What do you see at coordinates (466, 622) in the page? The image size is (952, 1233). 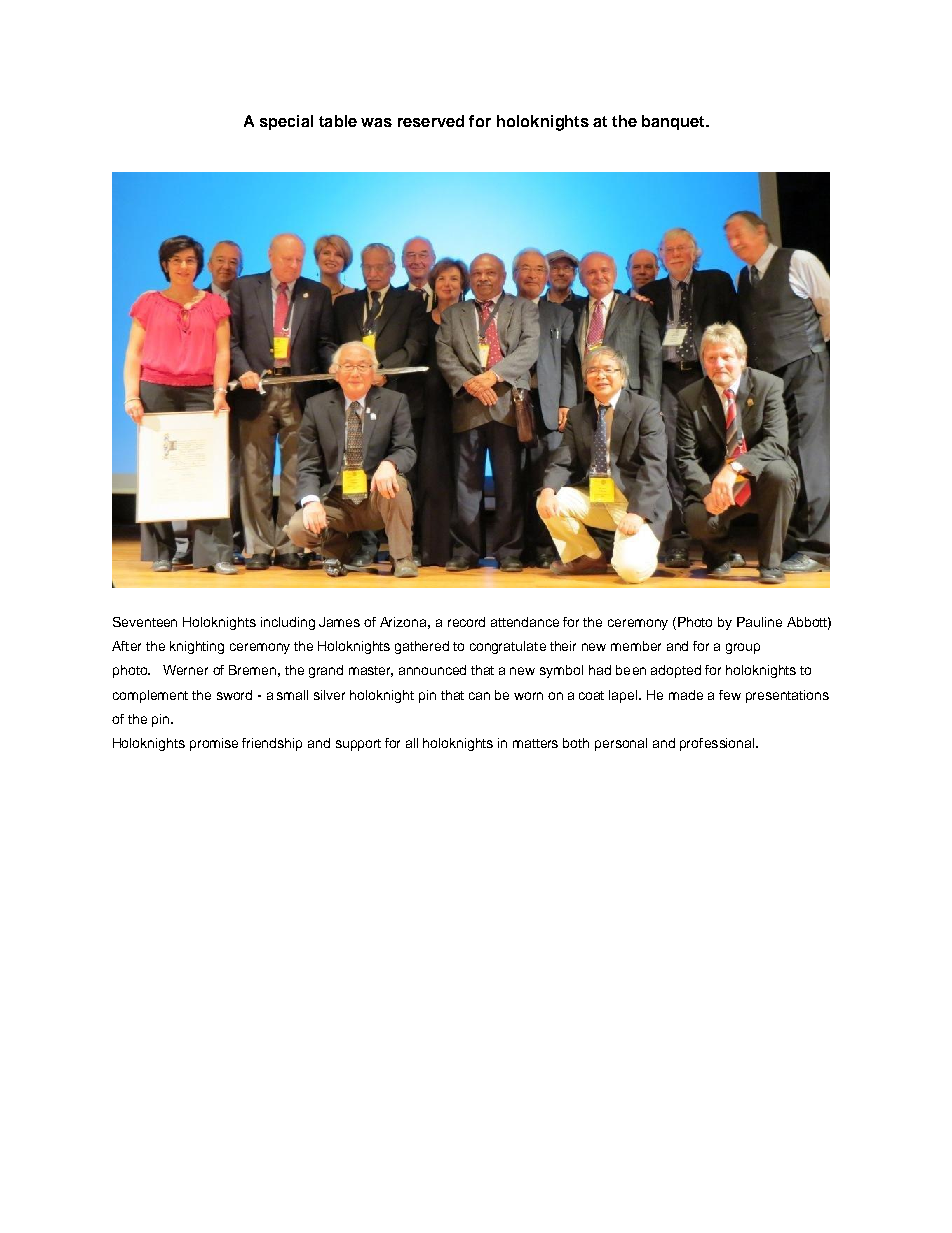 I see `record` at bounding box center [466, 622].
